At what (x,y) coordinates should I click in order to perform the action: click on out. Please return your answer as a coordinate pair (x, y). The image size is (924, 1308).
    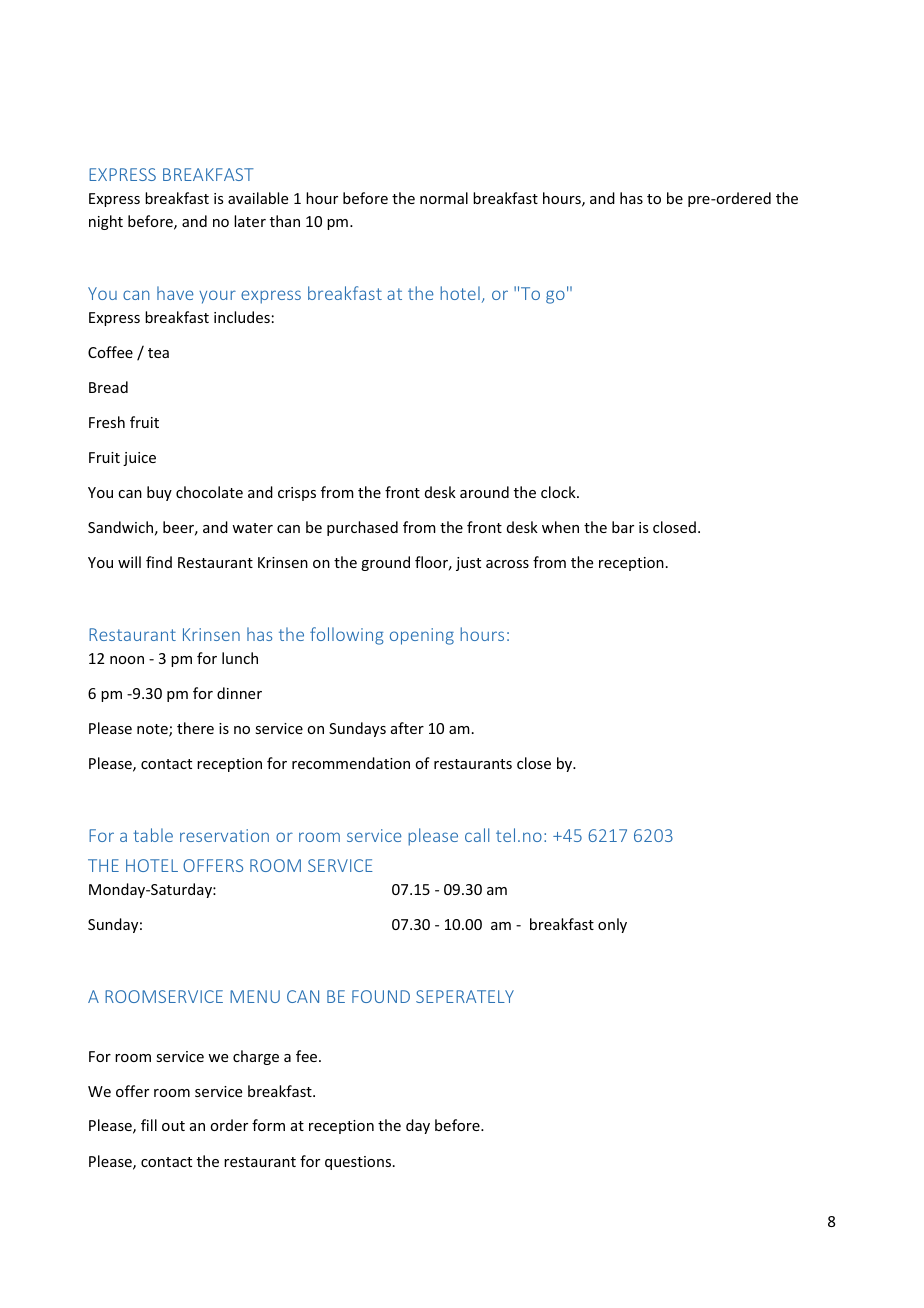
    Looking at the image, I should click on (173, 1126).
